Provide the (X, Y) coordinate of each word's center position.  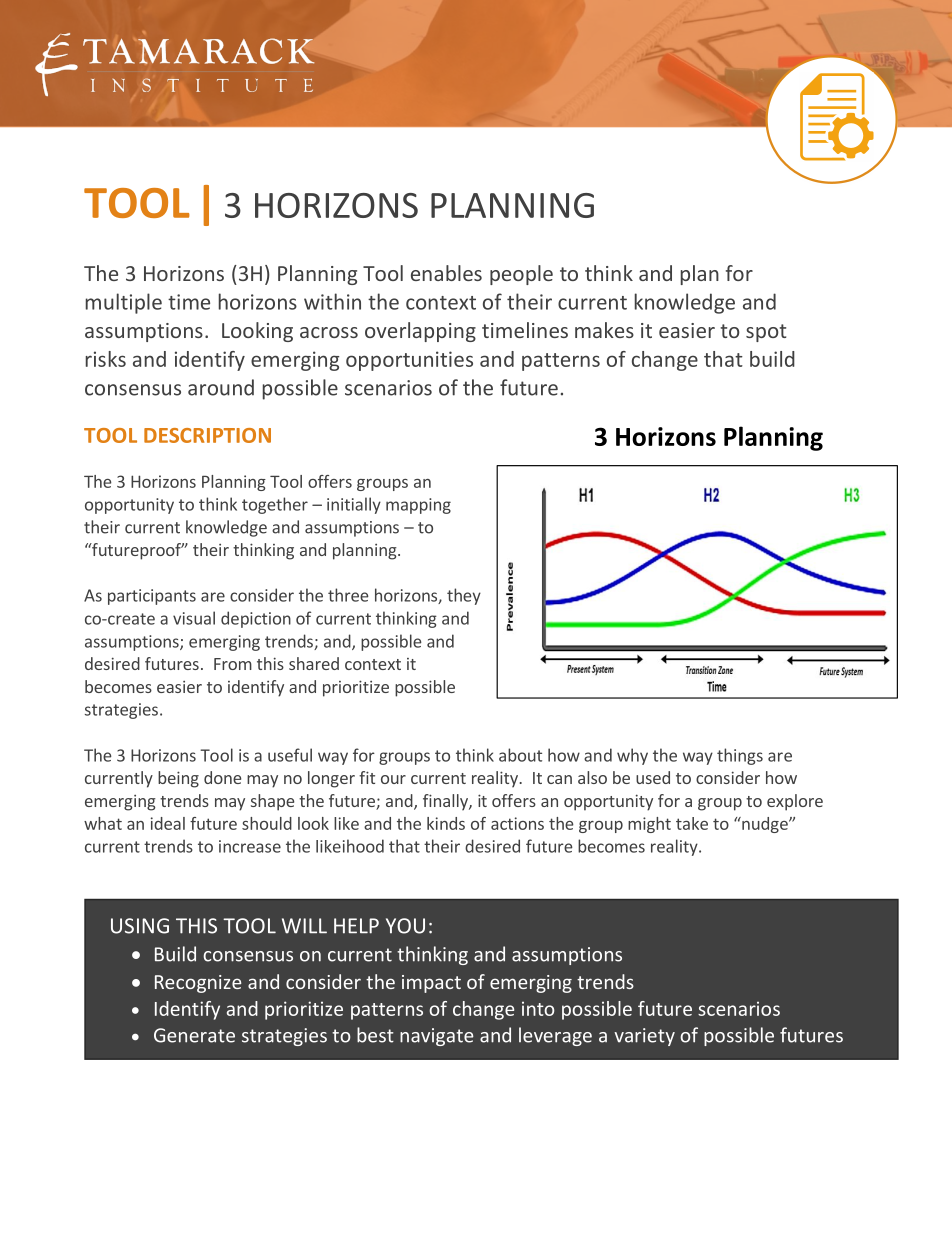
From (233, 664)
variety (644, 1037)
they (464, 596)
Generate (194, 1035)
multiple (124, 303)
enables (446, 273)
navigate (437, 1037)
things (740, 756)
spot (766, 333)
